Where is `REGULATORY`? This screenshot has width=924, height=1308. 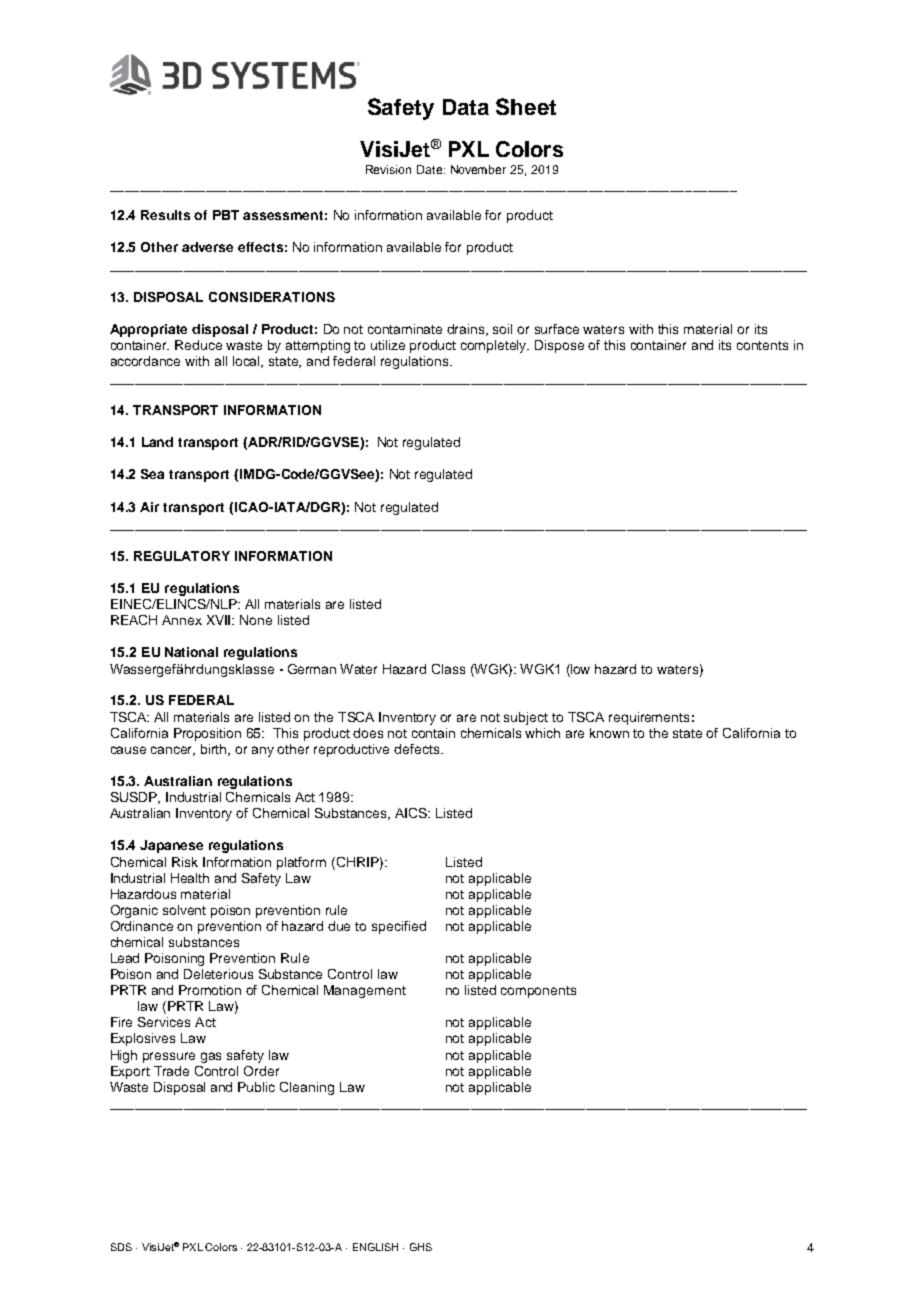
REGULATORY is located at coordinates (182, 556).
